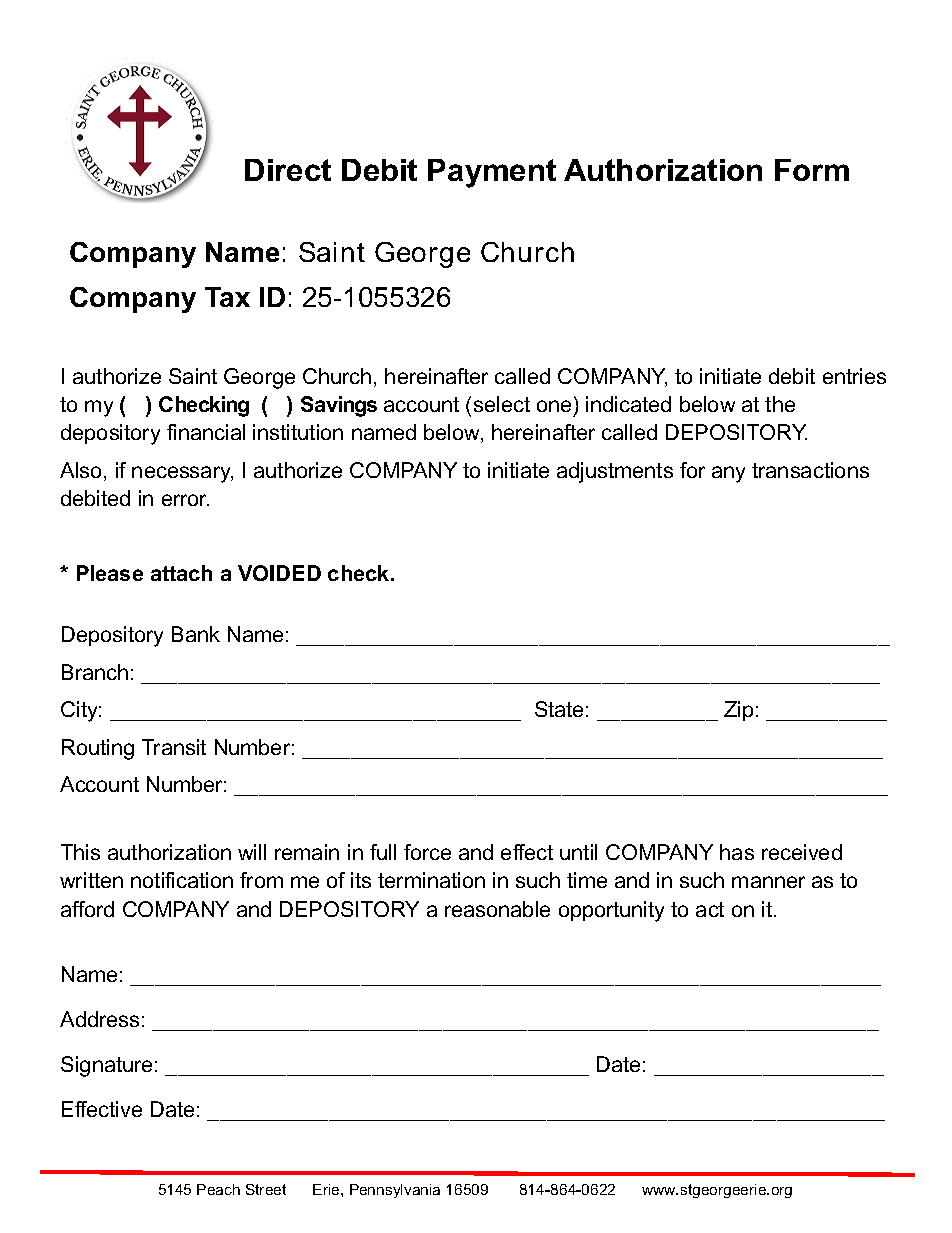  What do you see at coordinates (492, 173) in the page?
I see `Payment` at bounding box center [492, 173].
